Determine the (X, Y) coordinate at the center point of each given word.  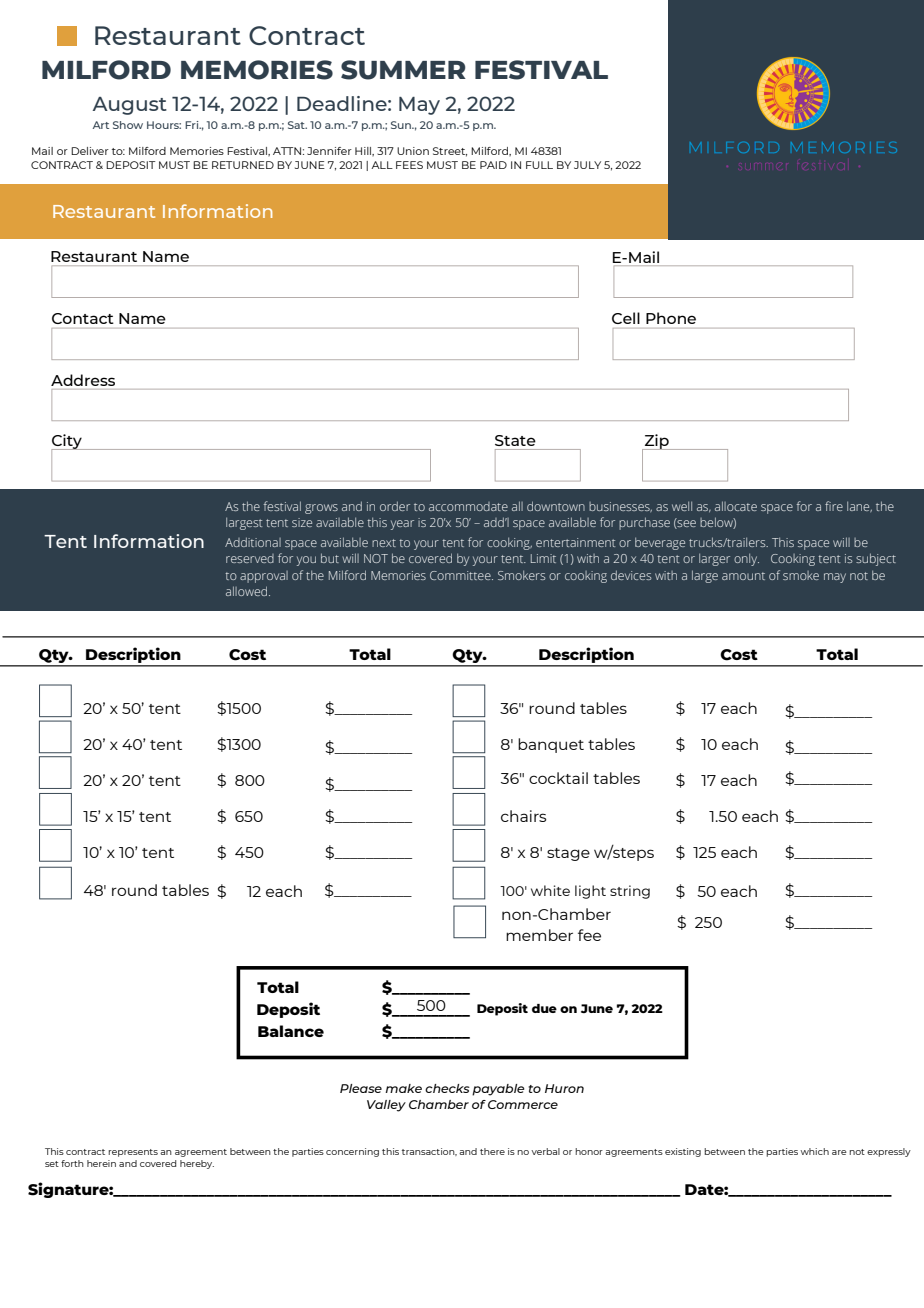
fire (834, 506)
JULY (587, 165)
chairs (523, 816)
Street (450, 152)
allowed (248, 591)
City (67, 442)
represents (133, 1153)
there (492, 1151)
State (515, 440)
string (630, 892)
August (130, 106)
